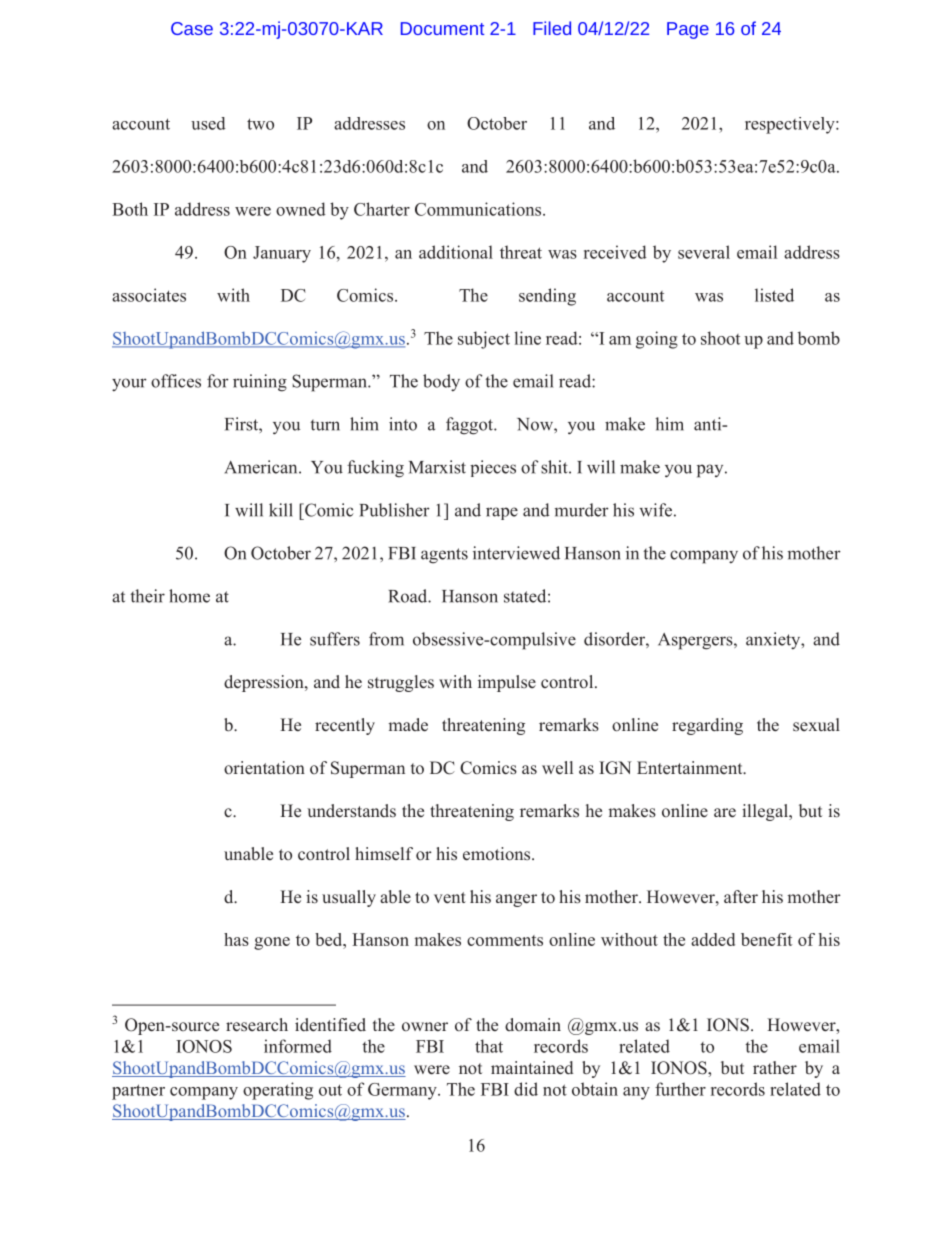 The width and height of the screenshot is (952, 1233). What do you see at coordinates (707, 726) in the screenshot?
I see `regarding` at bounding box center [707, 726].
